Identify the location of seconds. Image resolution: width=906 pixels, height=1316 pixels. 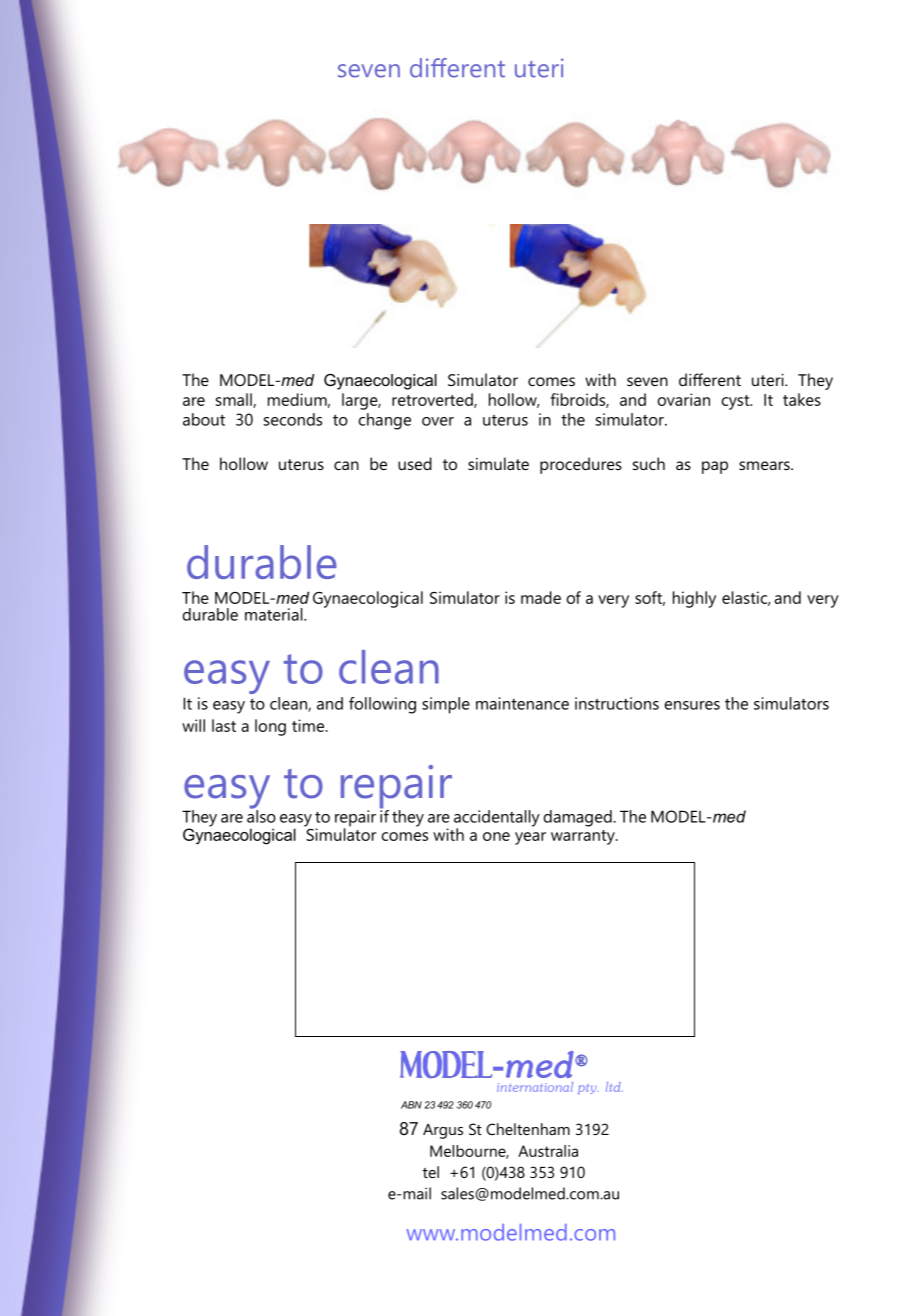
(293, 419).
